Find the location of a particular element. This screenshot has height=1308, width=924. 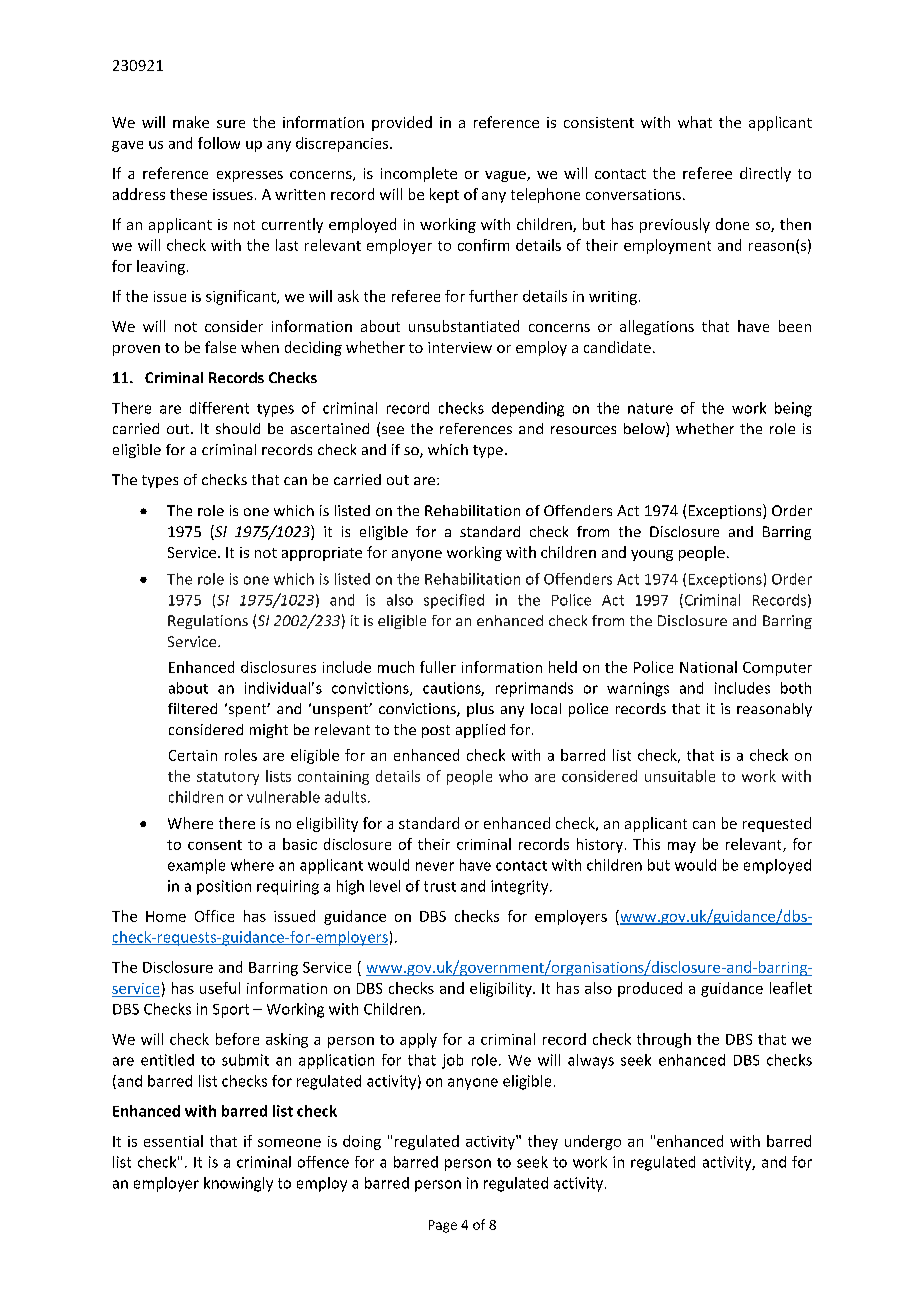

depending is located at coordinates (528, 409).
